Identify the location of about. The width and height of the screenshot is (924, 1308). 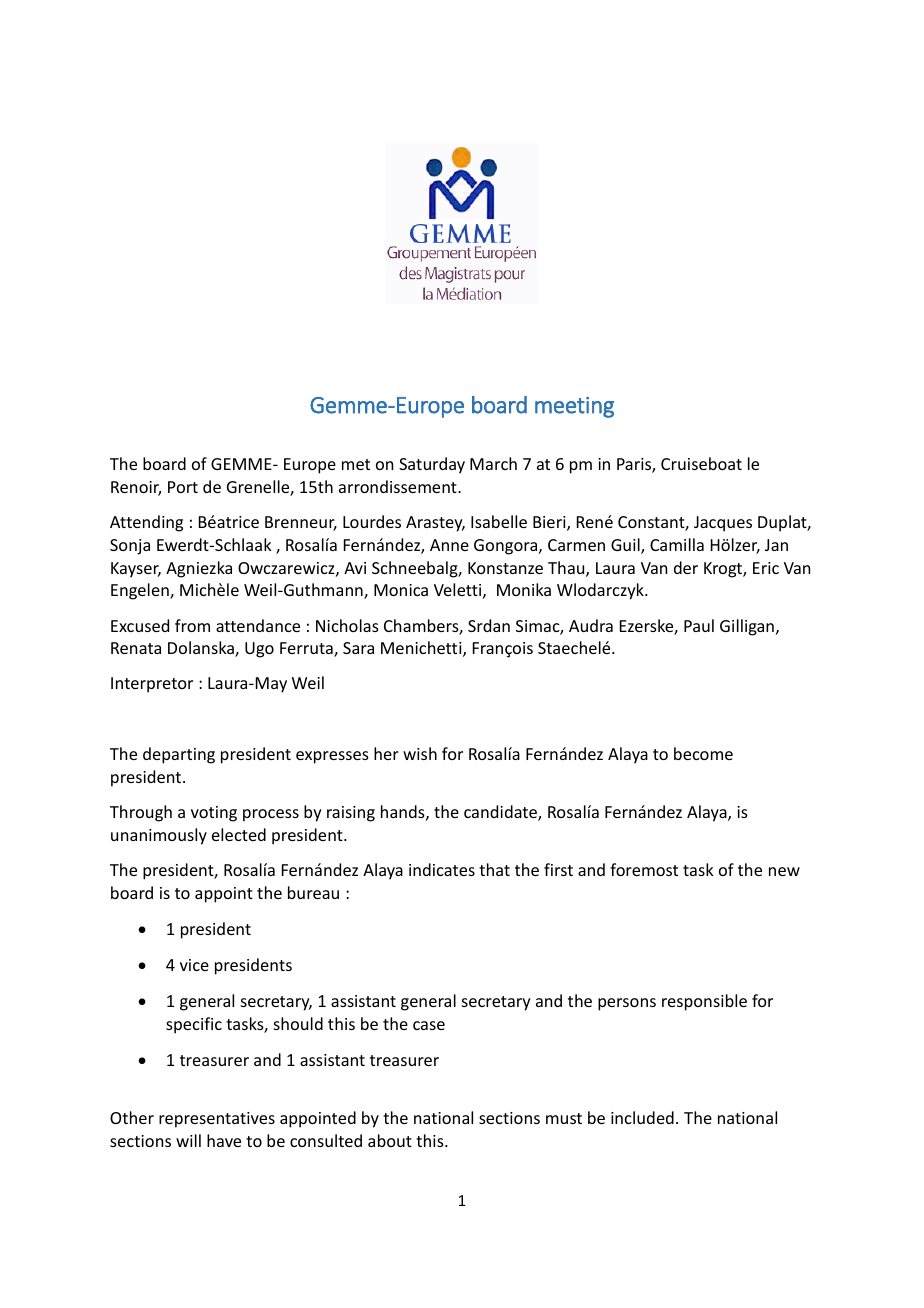
(390, 1140).
